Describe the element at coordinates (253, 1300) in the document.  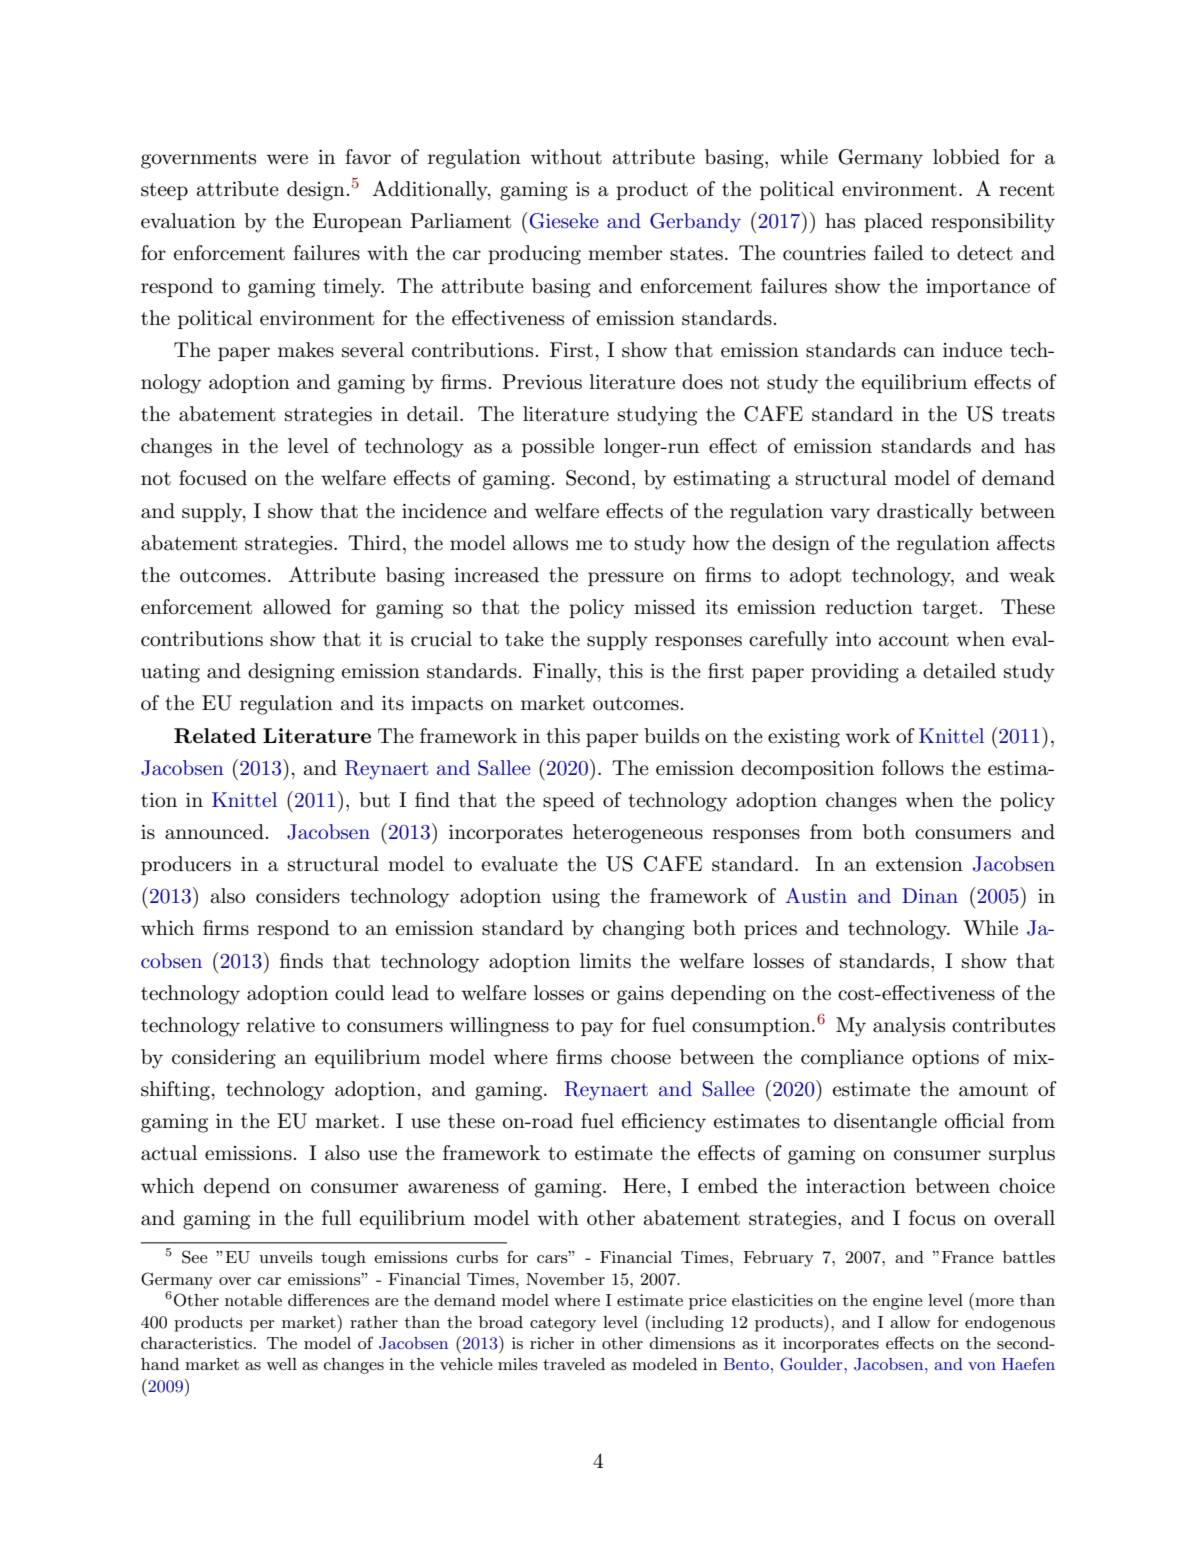
I see `notable` at that location.
